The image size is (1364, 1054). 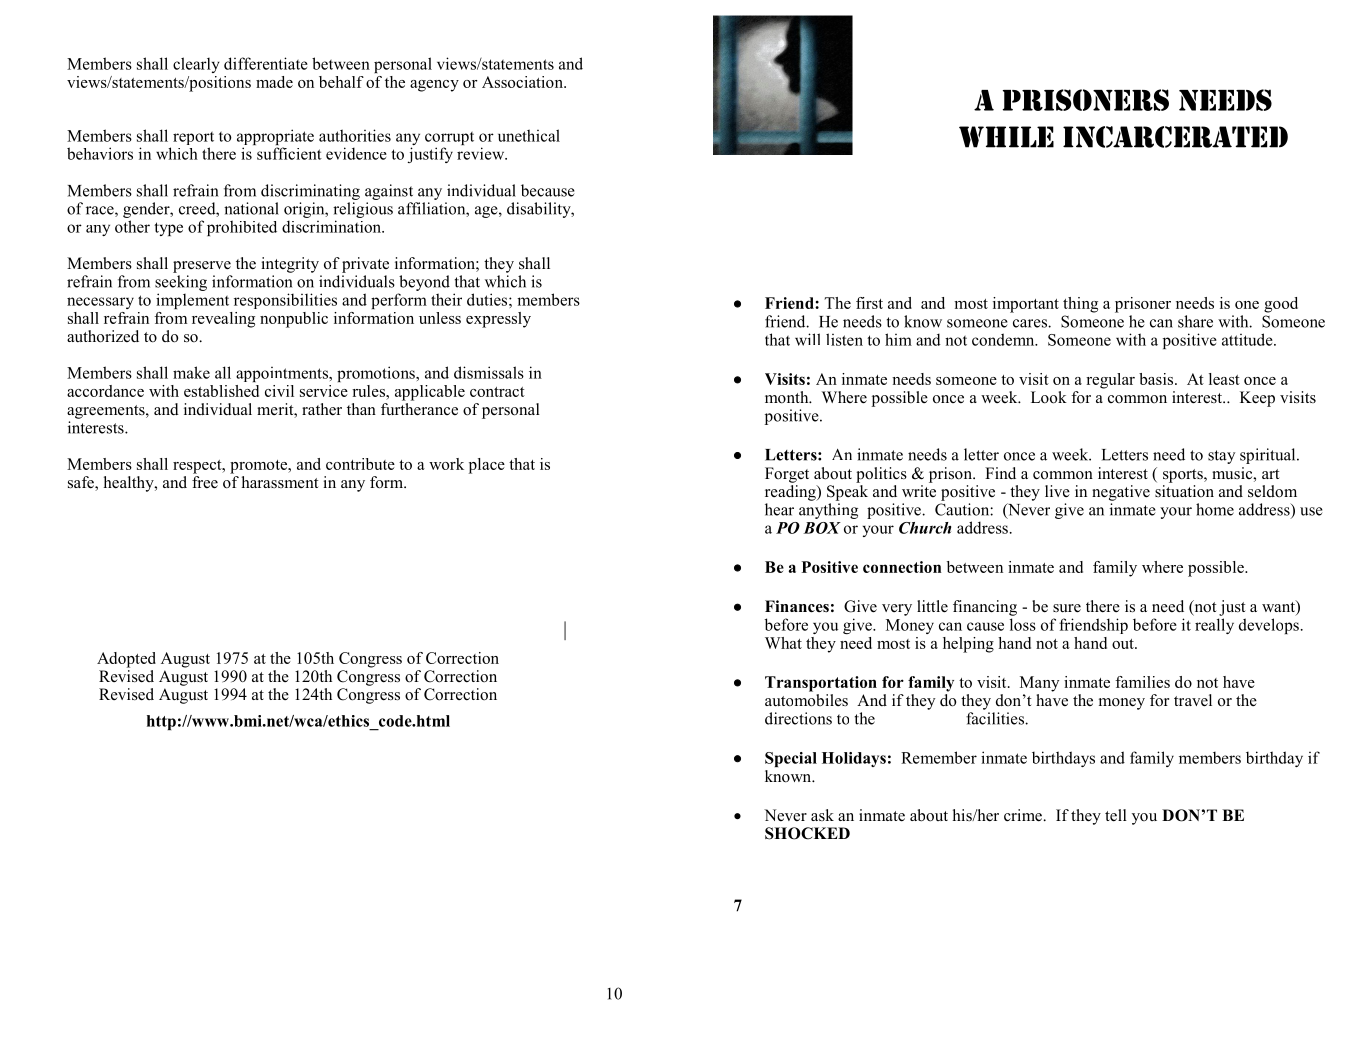 I want to click on made, so click(x=274, y=82).
